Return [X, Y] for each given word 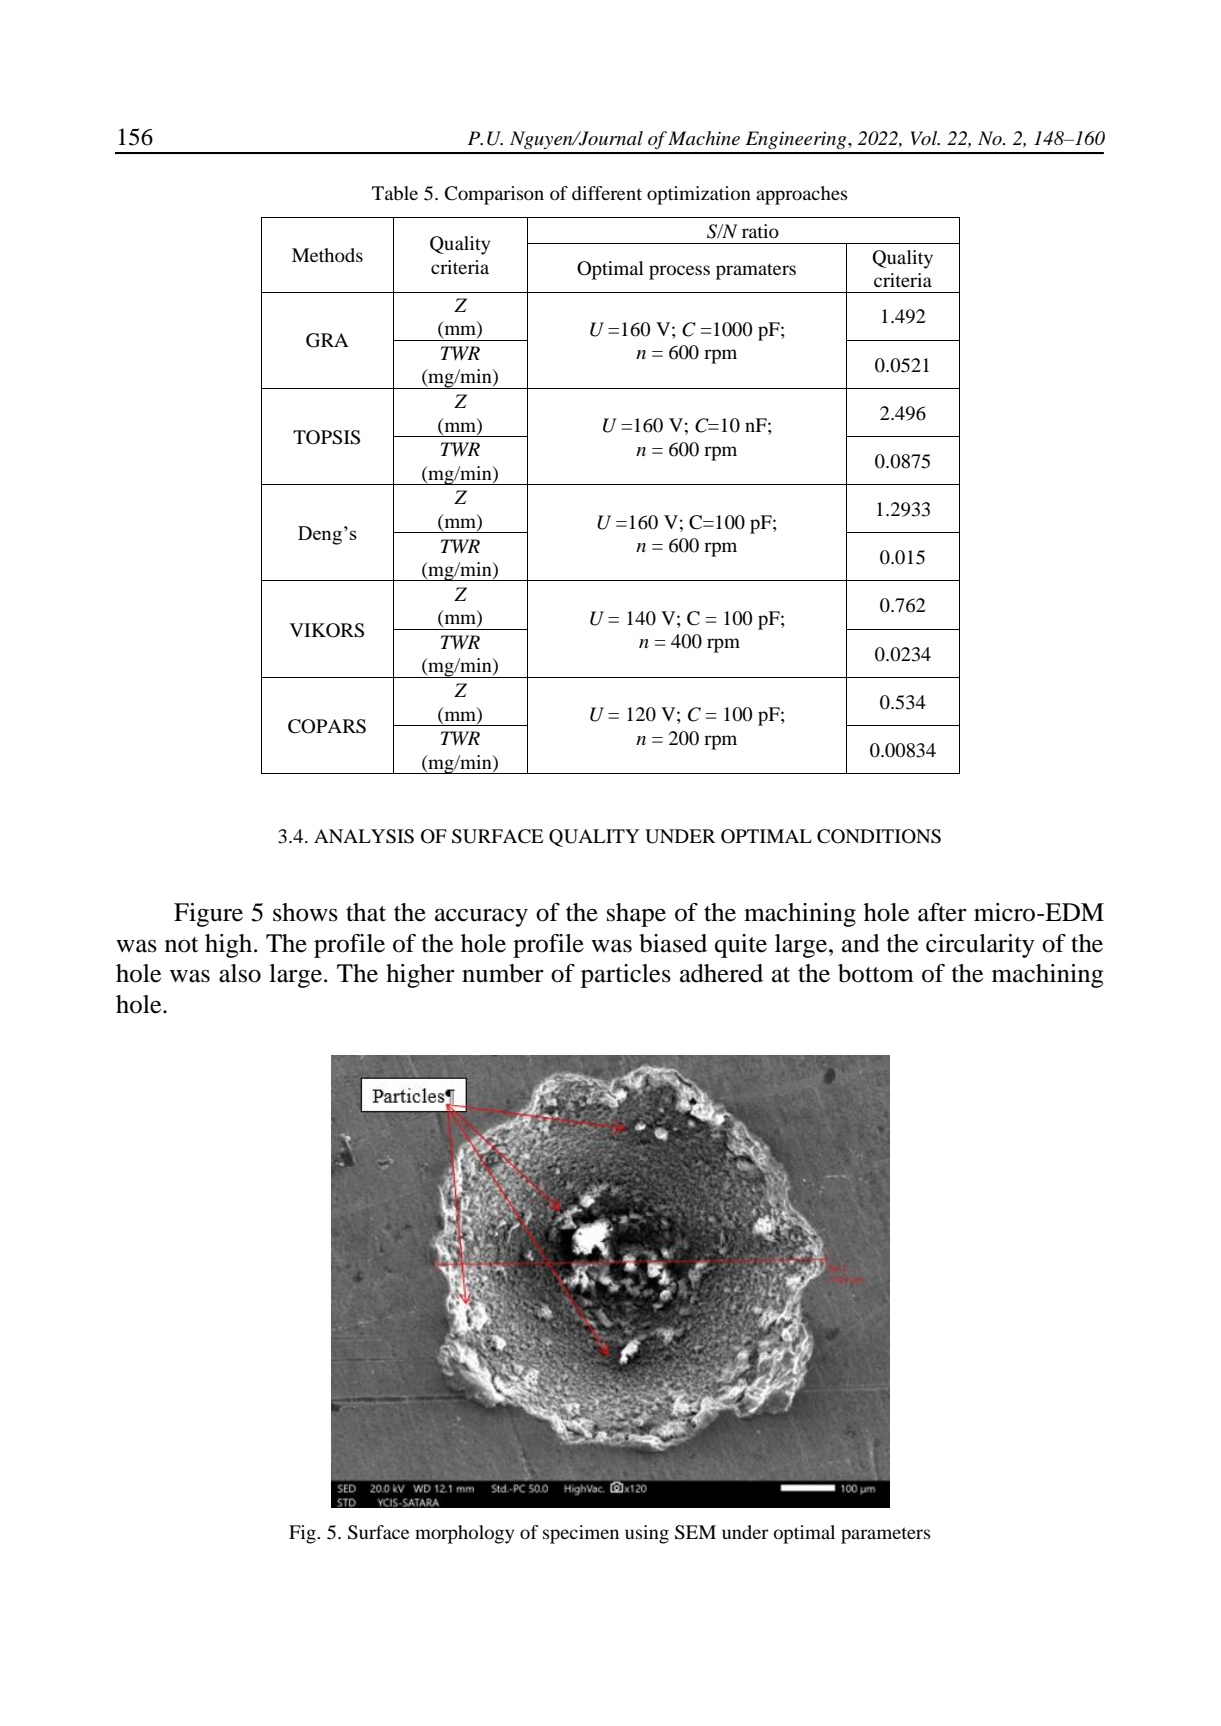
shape [636, 915]
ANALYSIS [364, 836]
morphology [464, 1534]
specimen [581, 1534]
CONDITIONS [879, 836]
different [607, 193]
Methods [327, 255]
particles [626, 976]
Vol [925, 138]
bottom [876, 973]
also [240, 973]
